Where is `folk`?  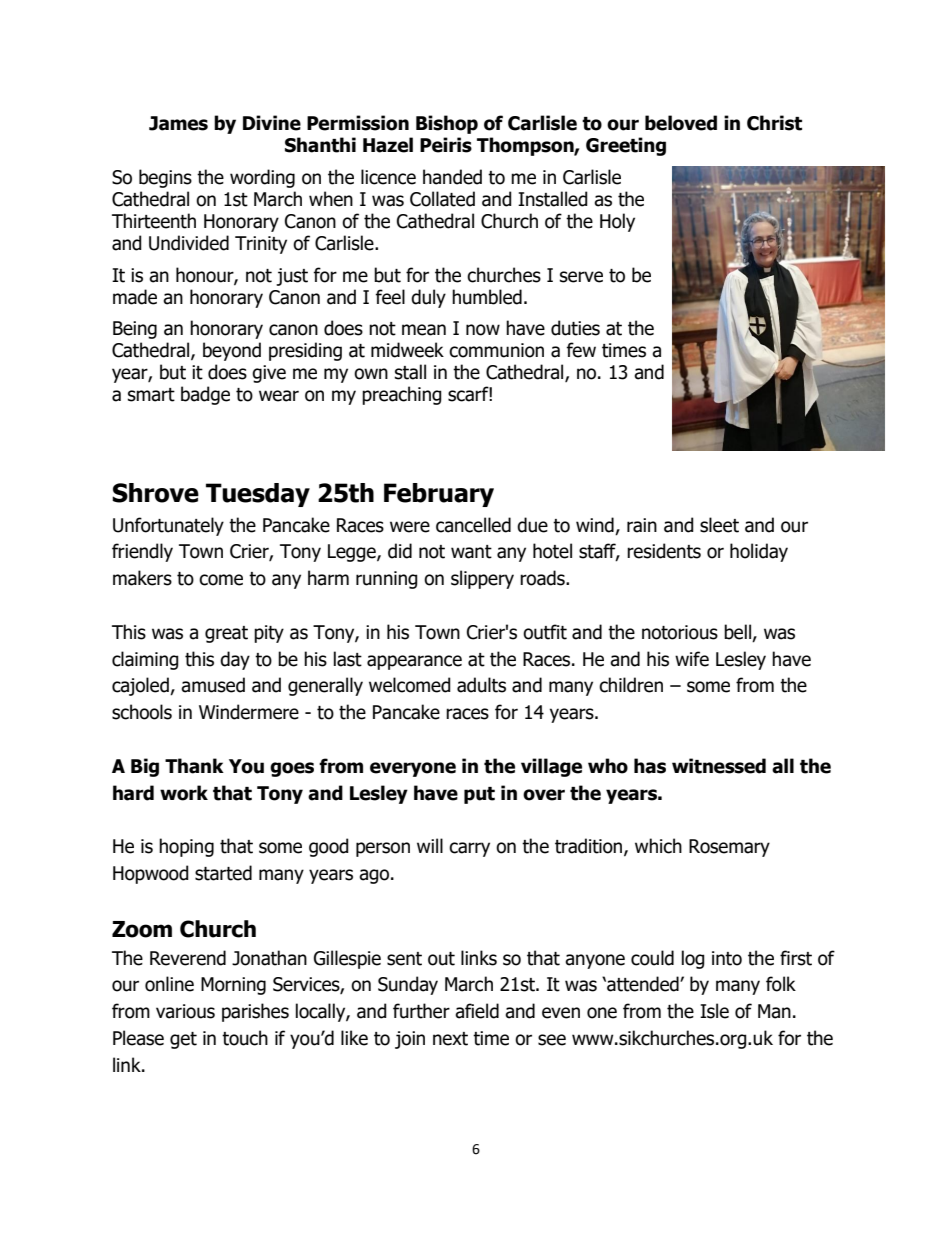 folk is located at coordinates (781, 984).
